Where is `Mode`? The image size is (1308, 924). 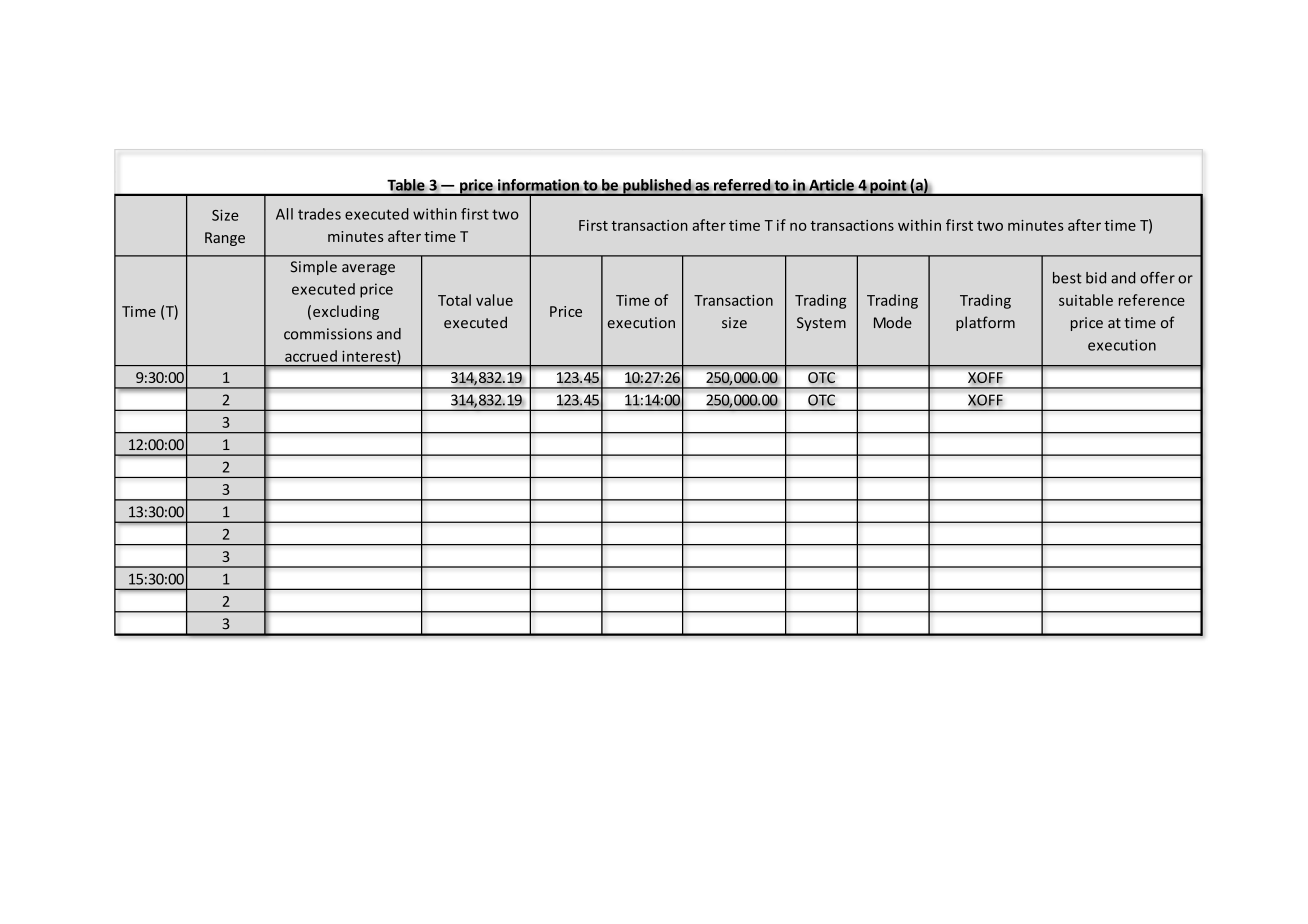 Mode is located at coordinates (893, 322).
